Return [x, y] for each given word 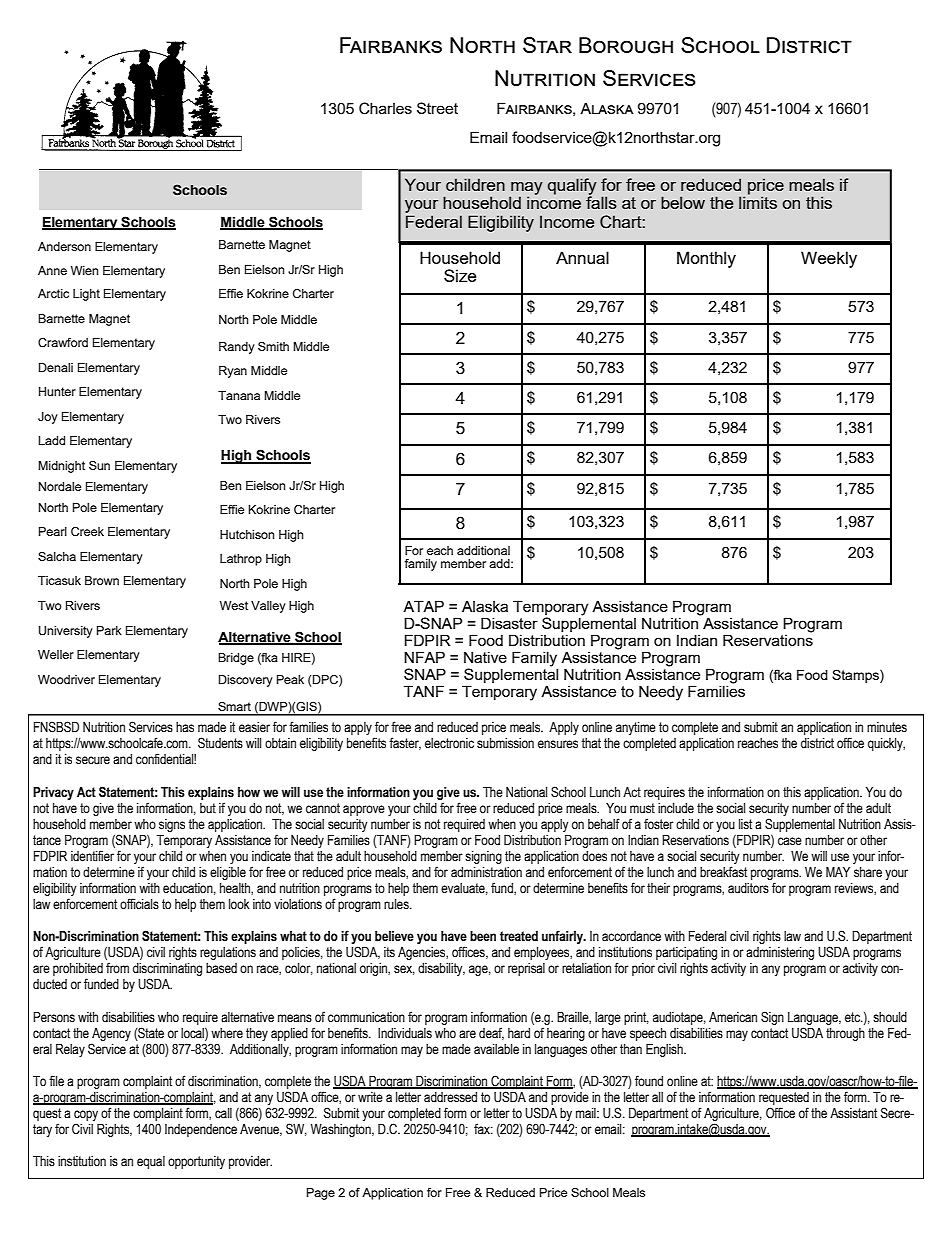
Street [437, 108]
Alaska [485, 606]
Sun [99, 465]
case [790, 841]
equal [151, 1162]
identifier [92, 856]
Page [321, 1194]
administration [486, 872]
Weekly [829, 259]
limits [758, 202]
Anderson [64, 246]
